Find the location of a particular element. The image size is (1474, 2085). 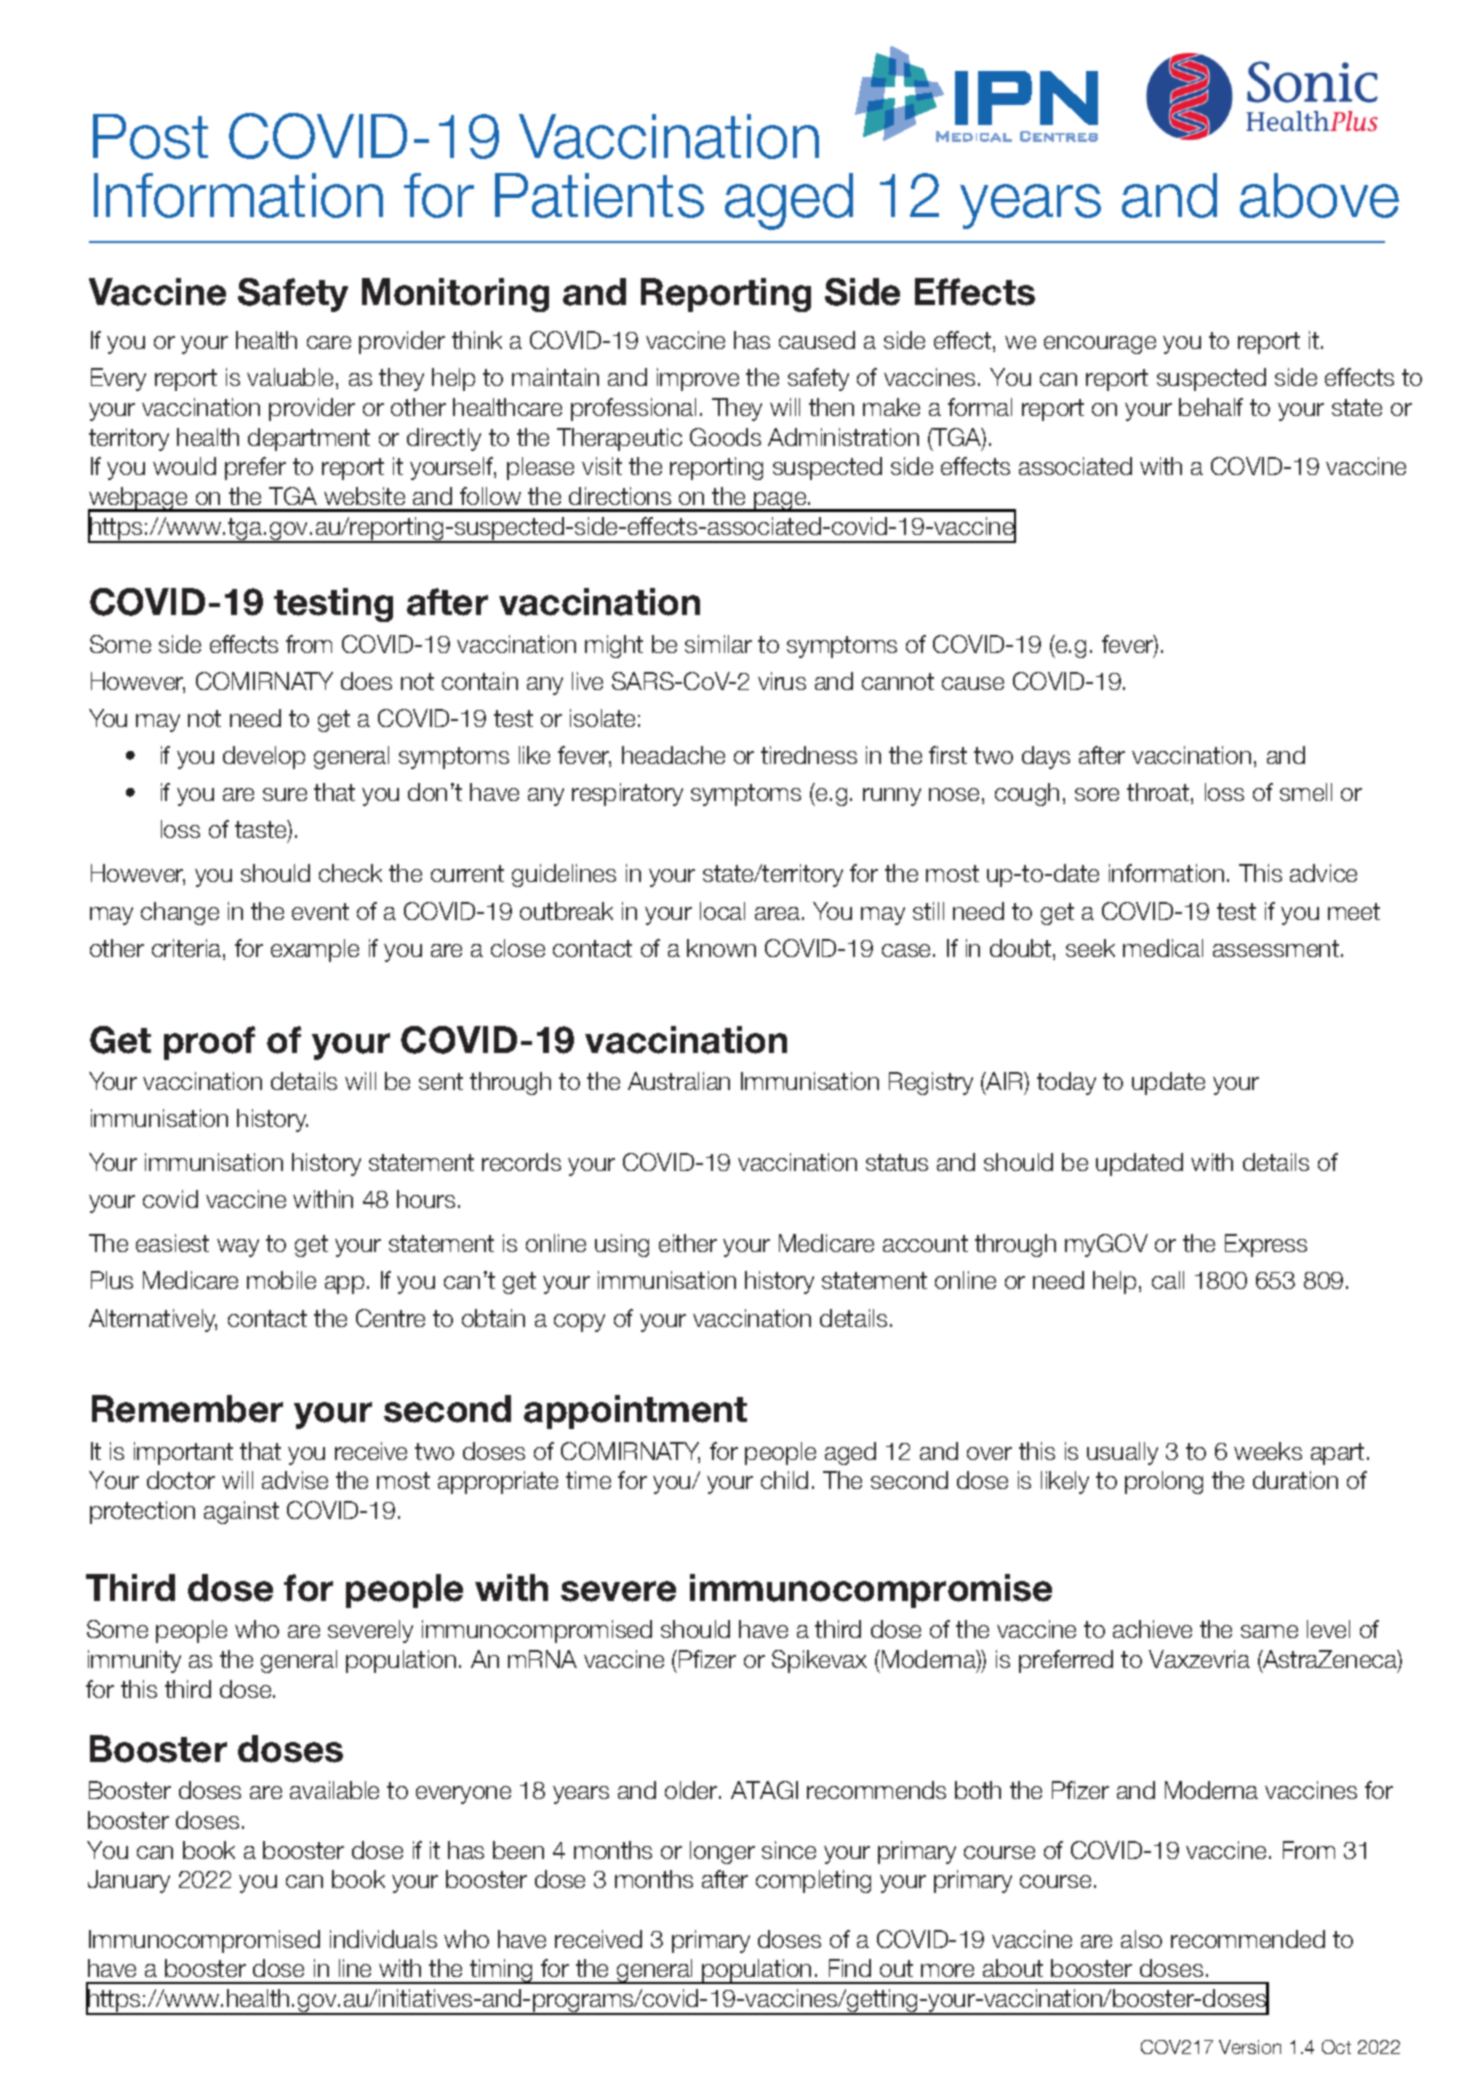

individuals is located at coordinates (383, 1939).
